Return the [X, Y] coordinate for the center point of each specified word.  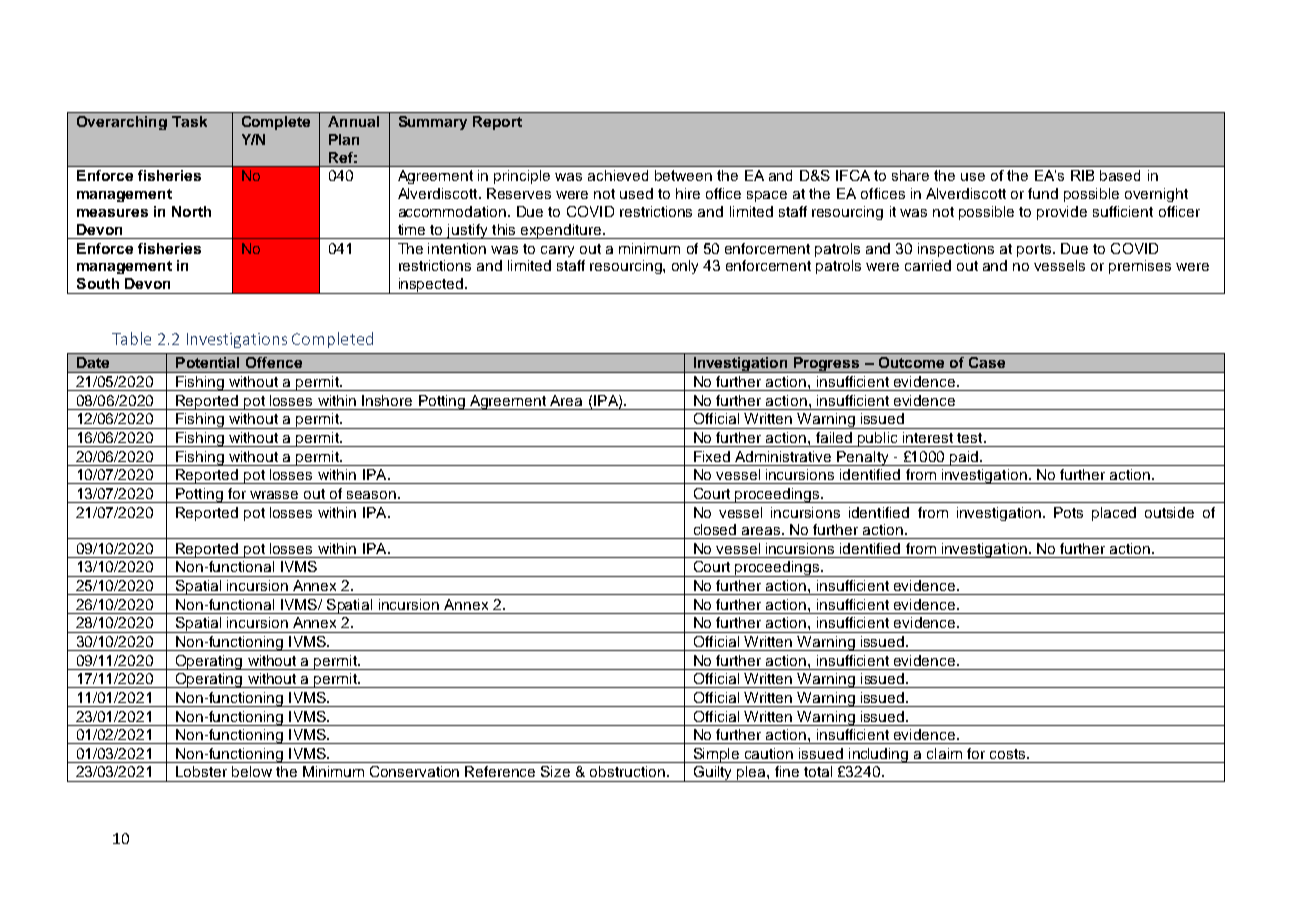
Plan [344, 139]
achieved [618, 175]
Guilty [713, 774]
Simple [716, 755]
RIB [1082, 175]
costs [1009, 754]
